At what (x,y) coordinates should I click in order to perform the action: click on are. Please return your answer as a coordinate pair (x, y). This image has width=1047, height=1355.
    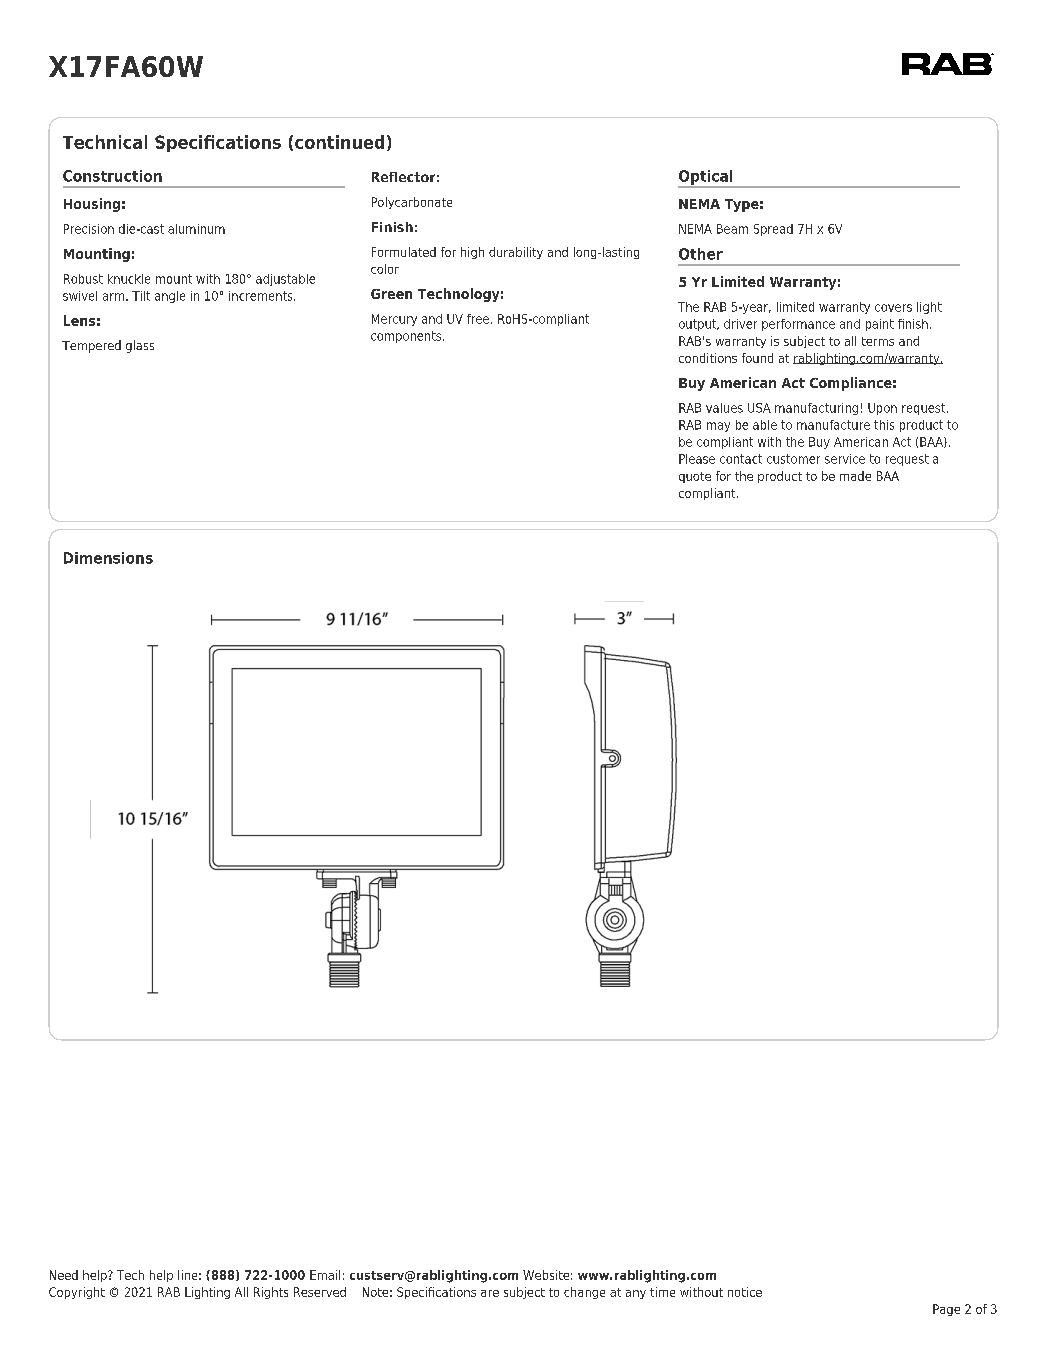
    Looking at the image, I should click on (490, 1293).
